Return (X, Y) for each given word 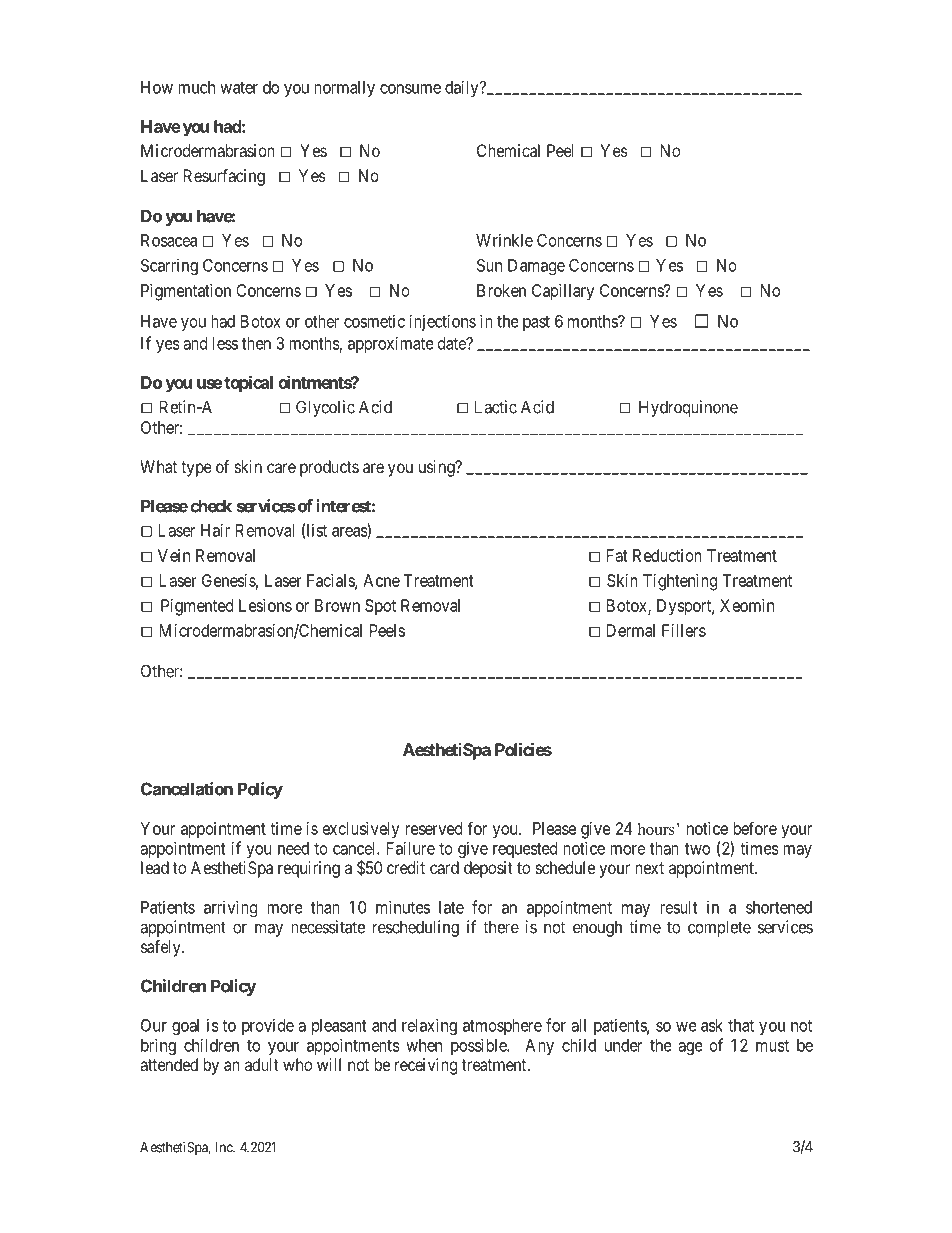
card (444, 867)
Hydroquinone (688, 408)
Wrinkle (504, 240)
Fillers (684, 630)
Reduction (667, 555)
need (293, 848)
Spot (380, 607)
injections (442, 322)
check (211, 506)
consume (410, 89)
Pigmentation (186, 292)
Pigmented (197, 607)
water (239, 88)
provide (268, 1026)
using (438, 468)
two (697, 849)
